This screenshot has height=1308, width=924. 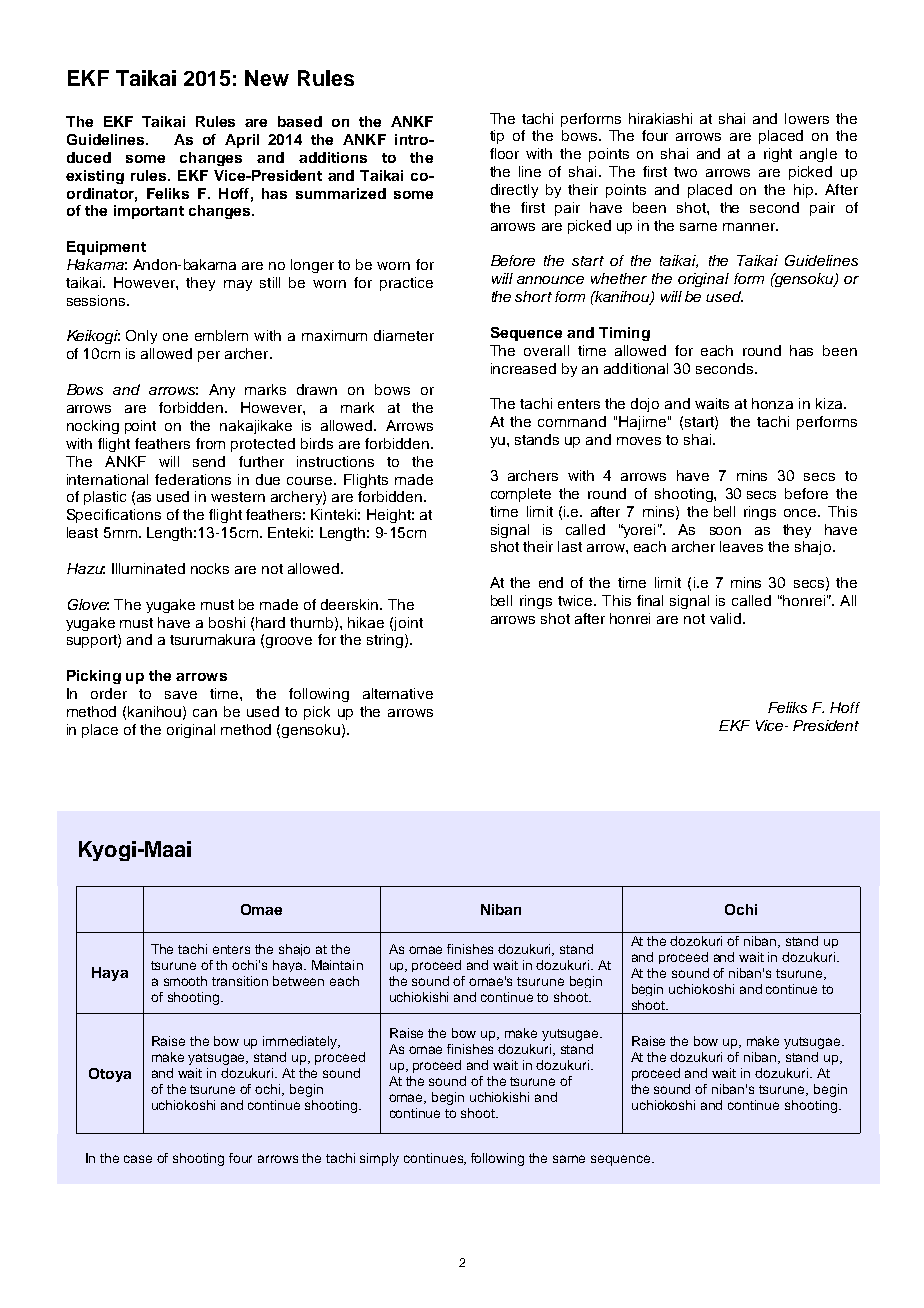 What do you see at coordinates (138, 1159) in the screenshot?
I see `case` at bounding box center [138, 1159].
